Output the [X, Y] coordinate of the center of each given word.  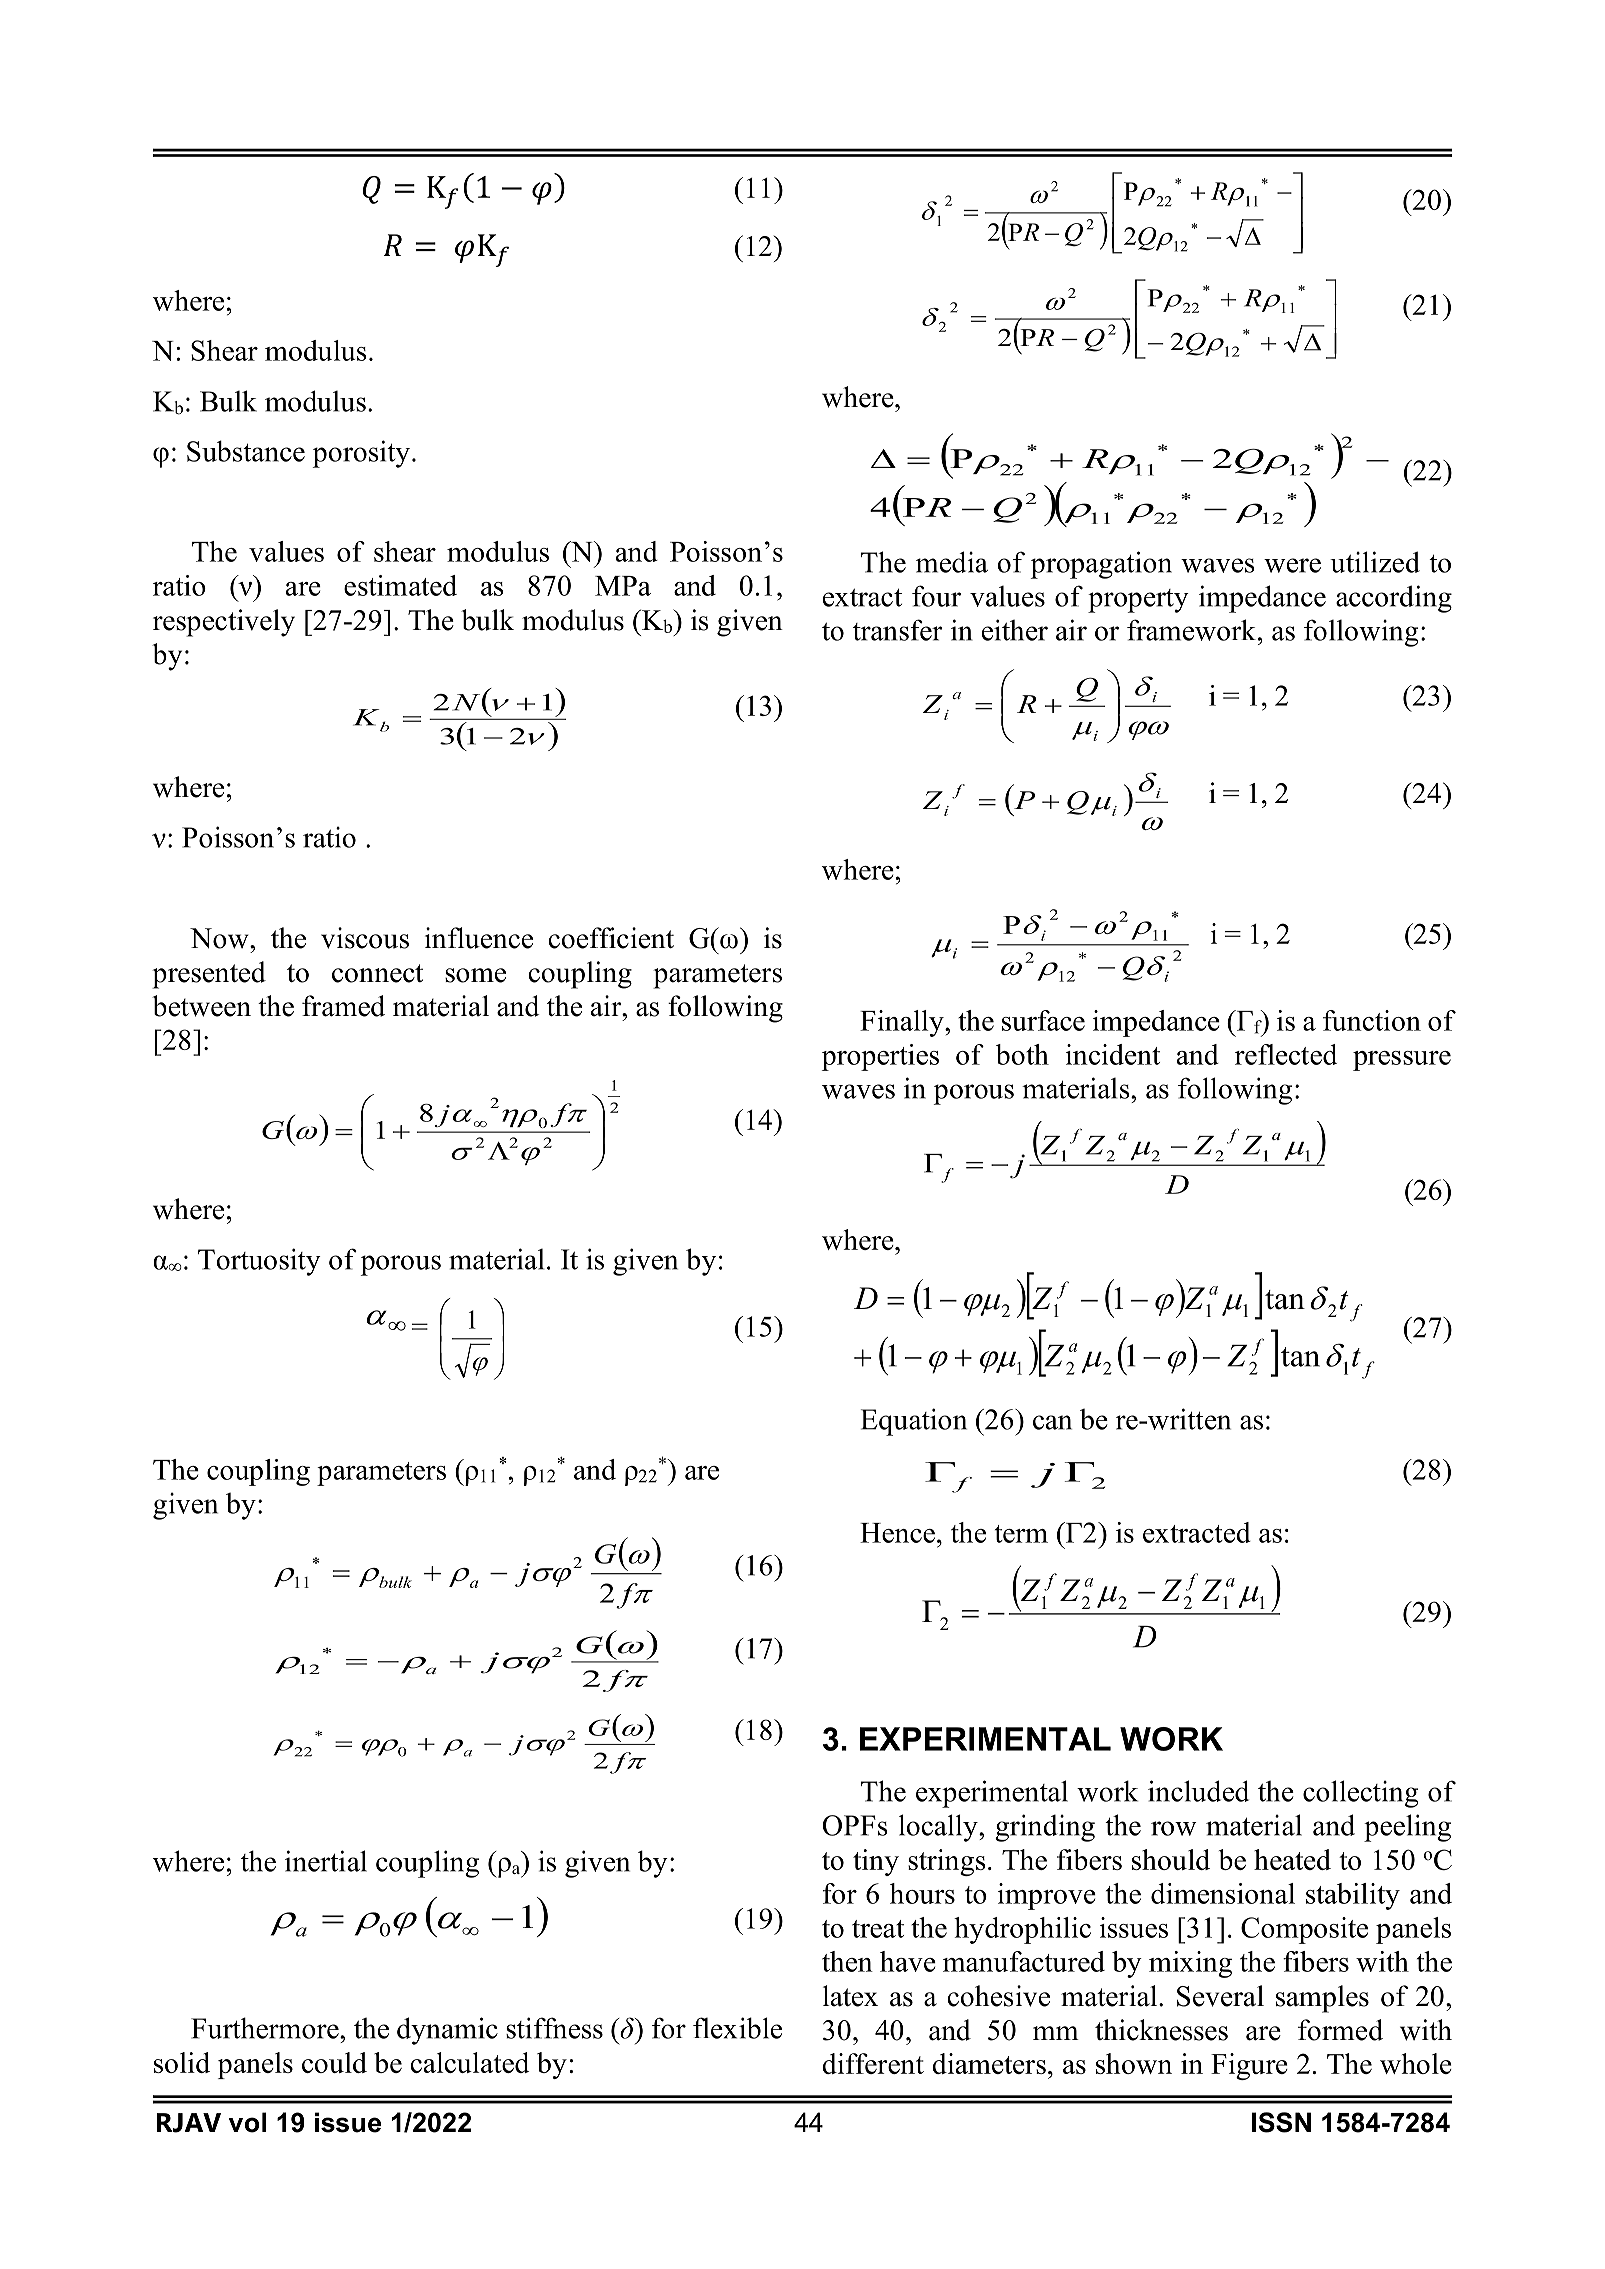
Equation [914, 1422]
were [1292, 565]
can [1052, 1422]
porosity [361, 454]
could [334, 2062]
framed [343, 1006]
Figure [1249, 2066]
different [873, 2063]
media [952, 562]
